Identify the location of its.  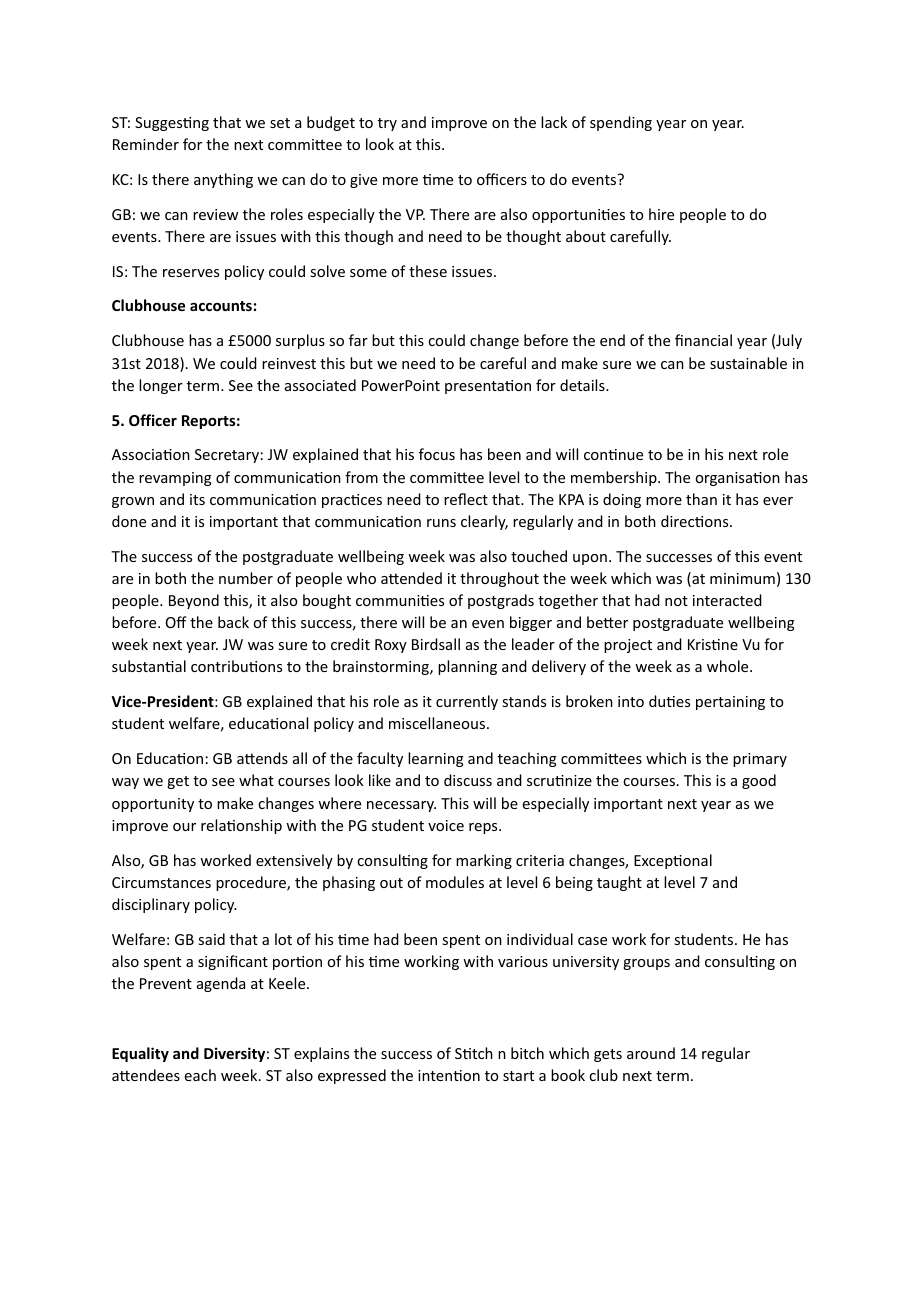
(197, 499).
